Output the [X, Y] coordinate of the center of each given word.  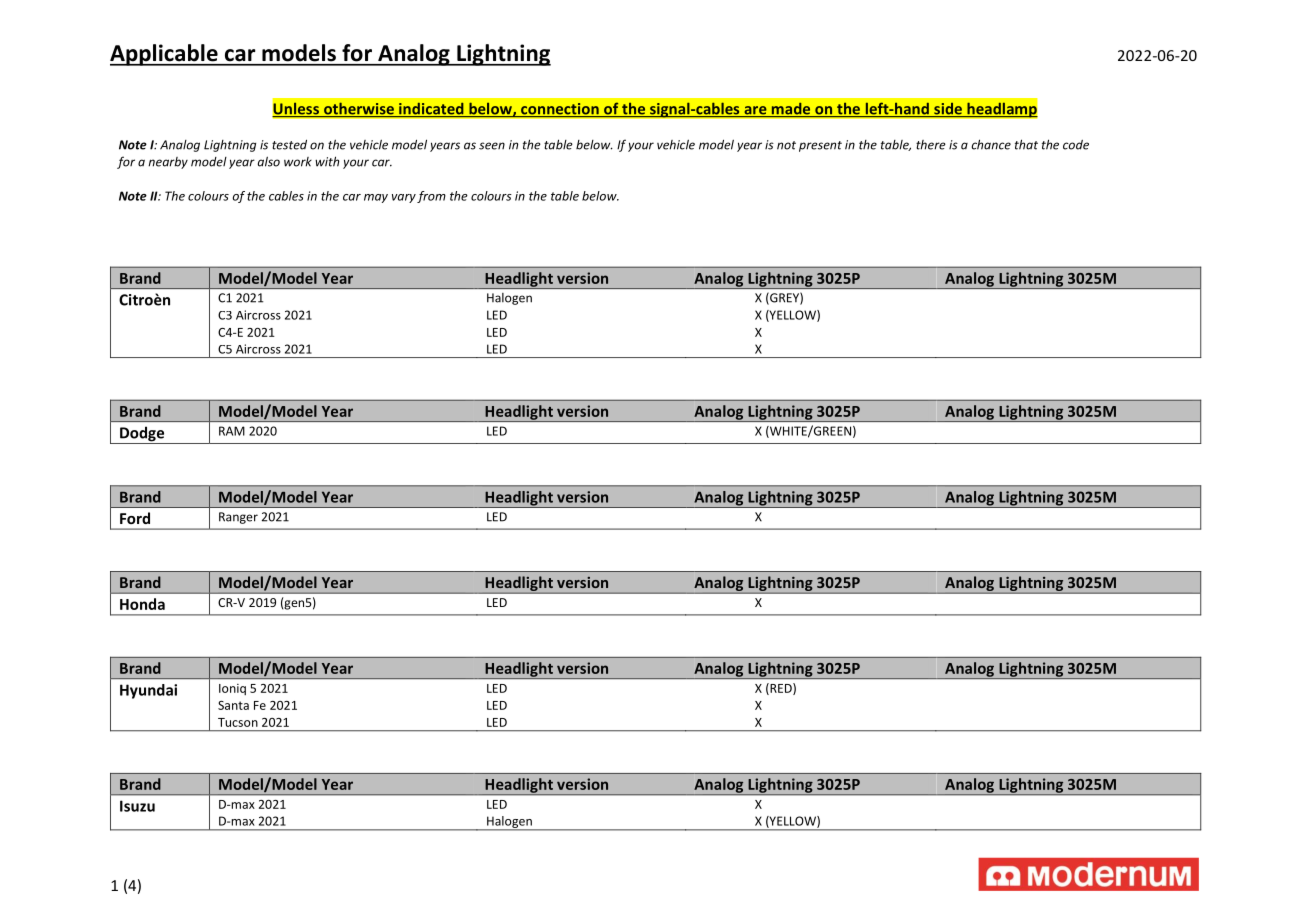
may [376, 198]
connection [560, 110]
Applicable [165, 55]
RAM [232, 431]
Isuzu [137, 806]
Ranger [238, 518]
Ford [135, 518]
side [948, 110]
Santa [233, 705]
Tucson [238, 722]
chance [991, 144]
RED [781, 689]
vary [404, 198]
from [431, 197]
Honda [142, 604]
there [931, 145]
